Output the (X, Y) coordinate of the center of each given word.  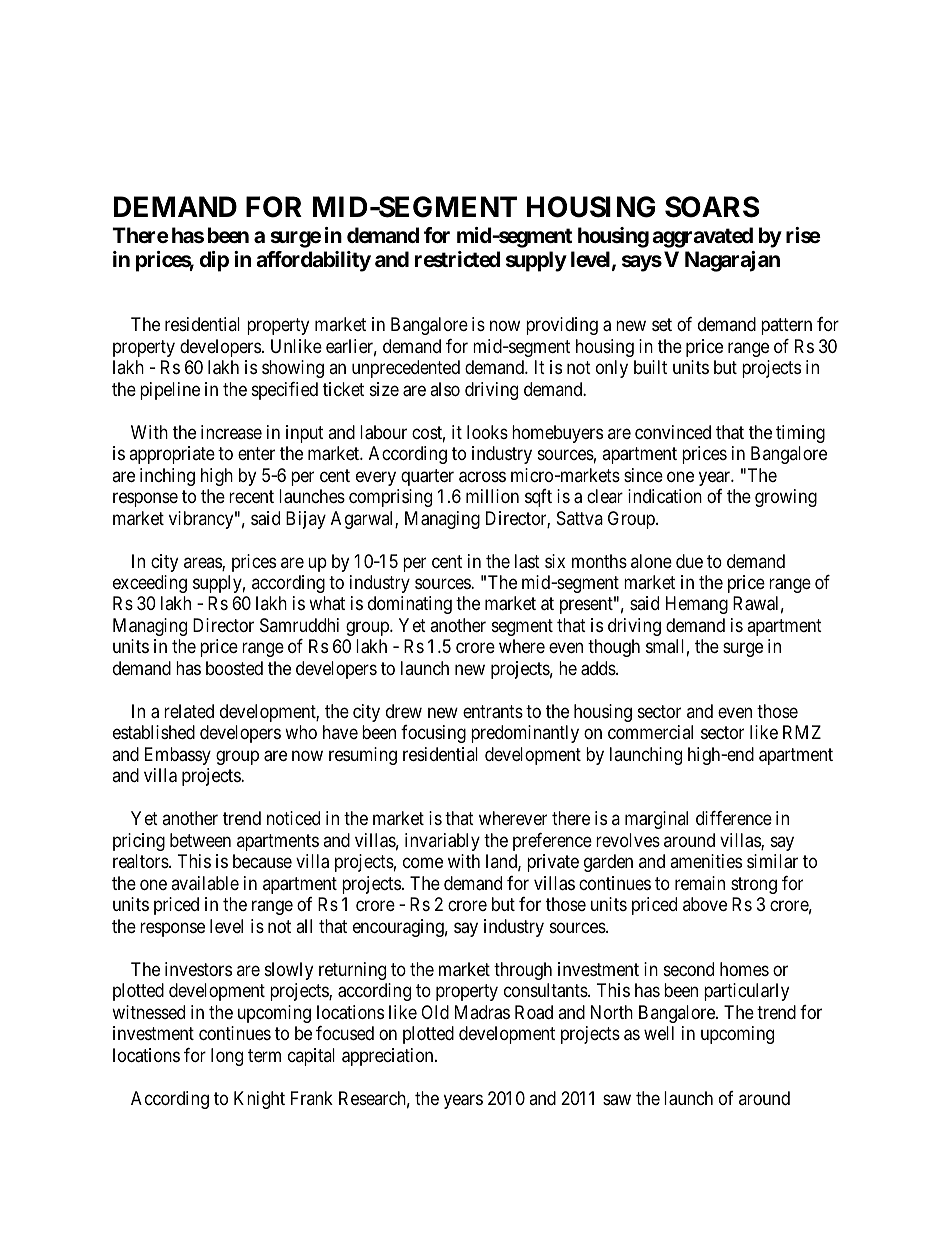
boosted (234, 668)
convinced (673, 432)
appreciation (389, 1057)
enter (256, 453)
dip (214, 261)
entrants (493, 712)
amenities (706, 861)
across (482, 477)
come (423, 863)
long (227, 1057)
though (614, 648)
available (205, 883)
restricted (457, 259)
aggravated (702, 237)
